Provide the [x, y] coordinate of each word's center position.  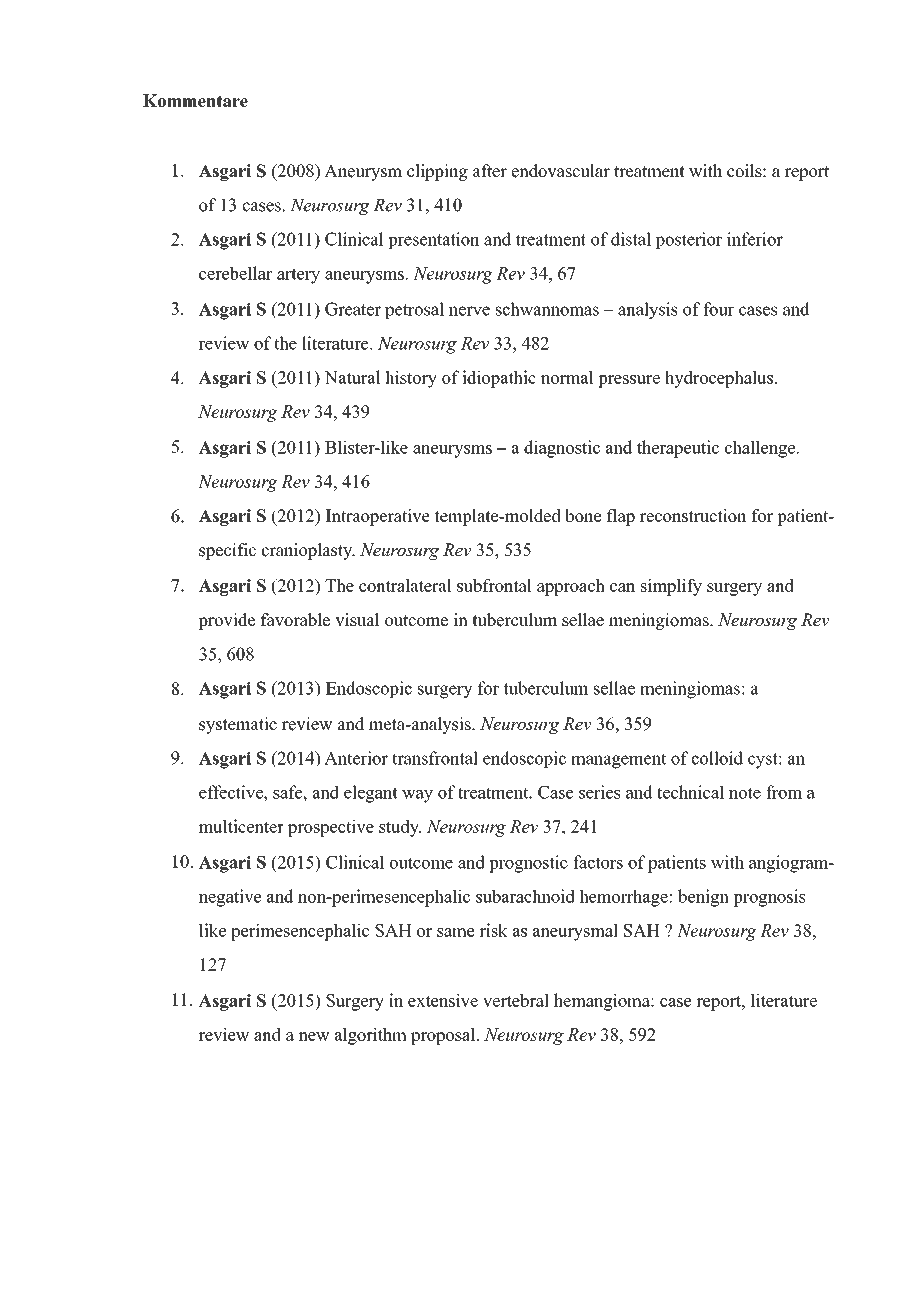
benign [703, 898]
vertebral [516, 1000]
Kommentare [195, 101]
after [490, 171]
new [314, 1036]
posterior [688, 240]
